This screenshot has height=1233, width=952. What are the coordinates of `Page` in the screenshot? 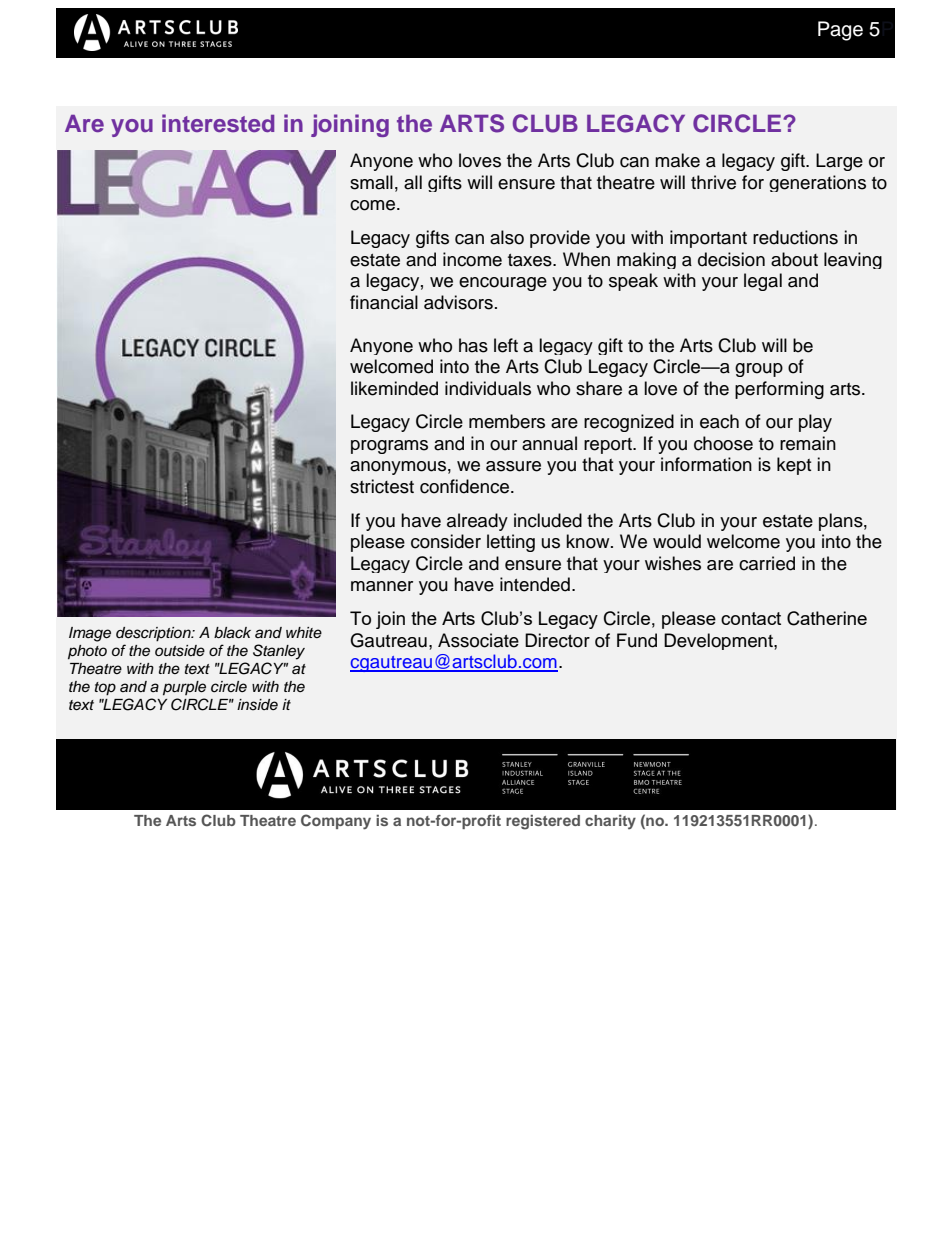 It's located at (840, 31).
